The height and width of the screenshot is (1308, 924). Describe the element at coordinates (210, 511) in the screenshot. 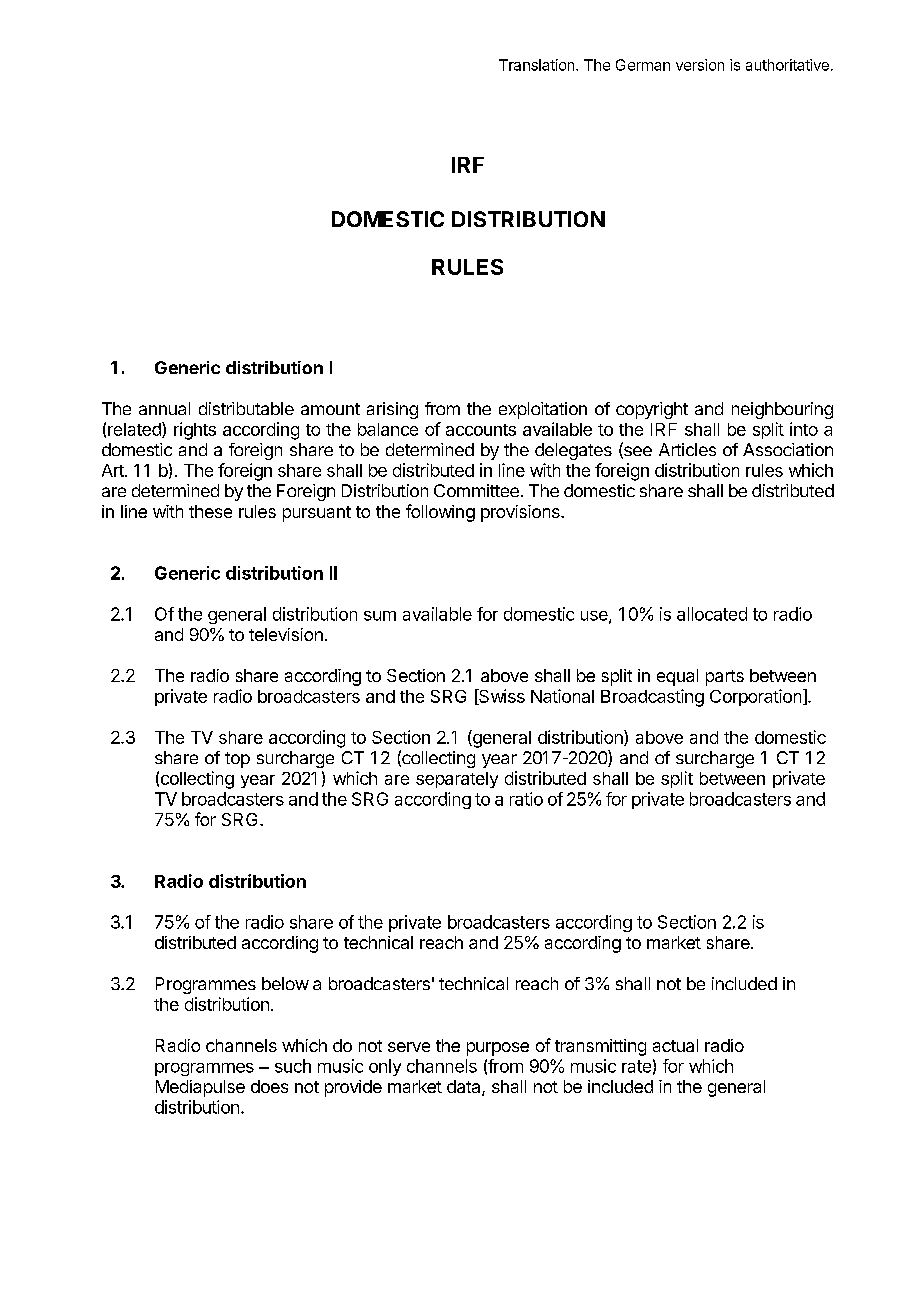

I see `these` at that location.
